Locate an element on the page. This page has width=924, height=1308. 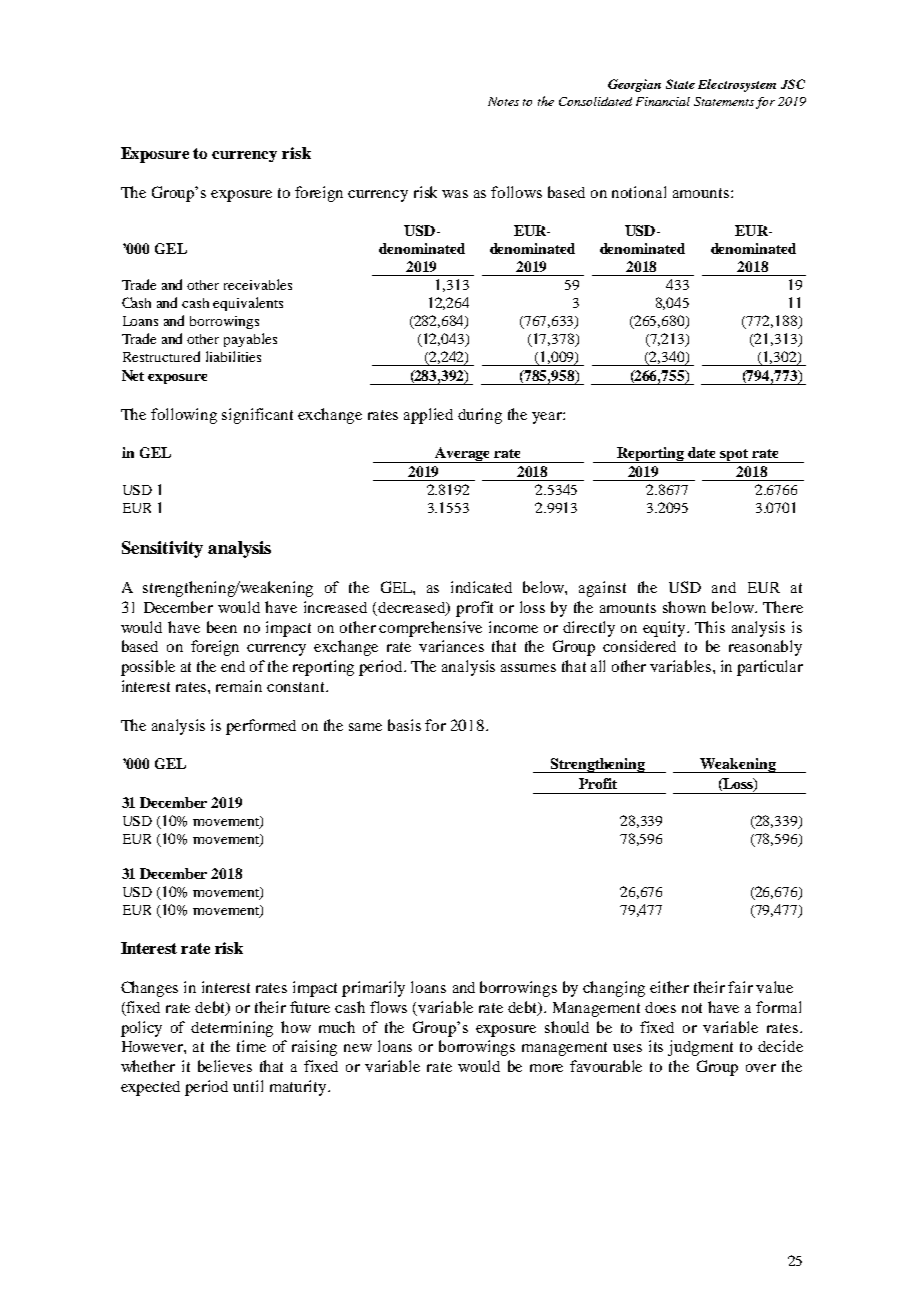
following is located at coordinates (184, 416).
